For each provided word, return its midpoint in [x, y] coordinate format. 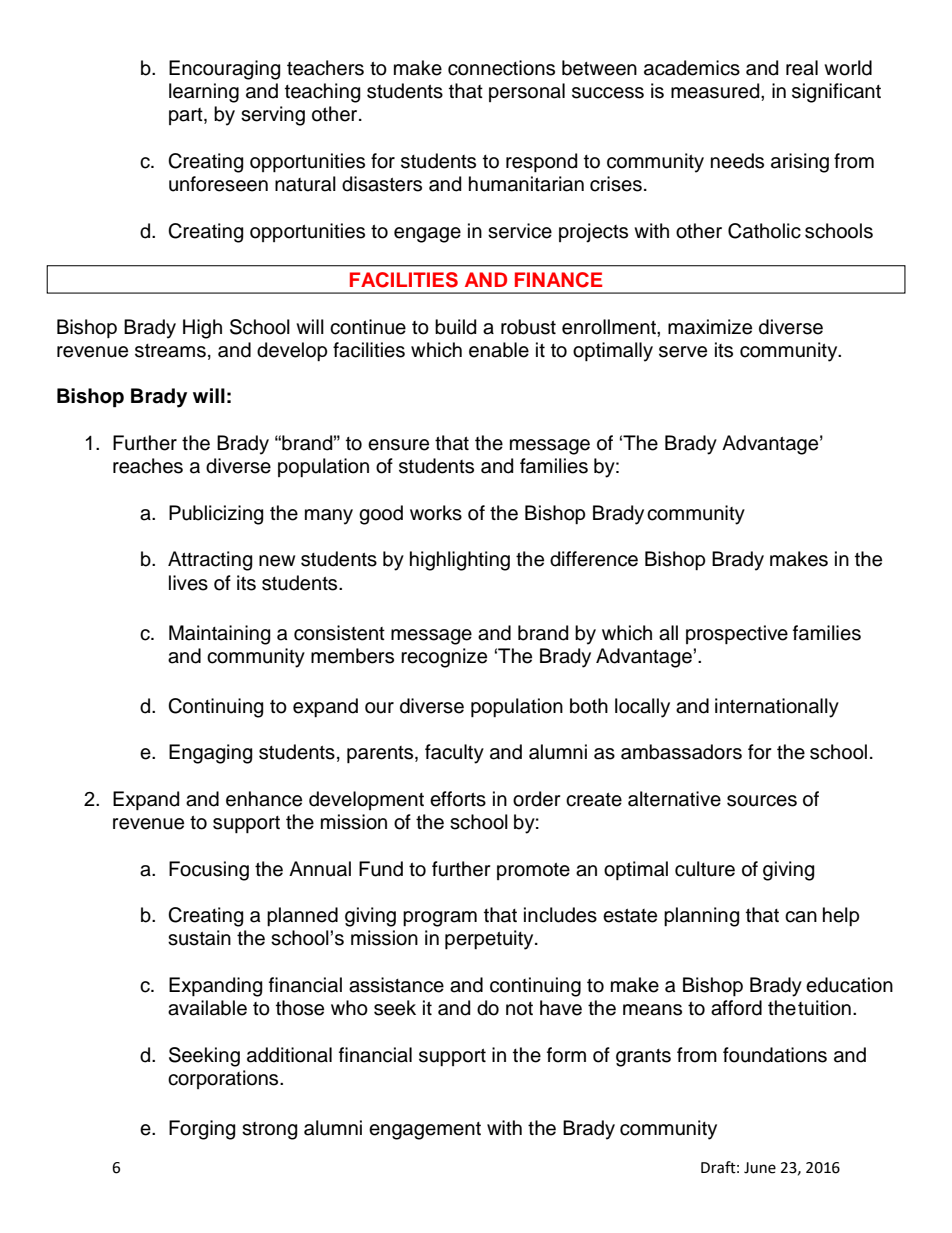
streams [170, 351]
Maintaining [219, 635]
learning [204, 93]
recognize [444, 658]
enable [499, 350]
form [566, 1055]
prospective [737, 634]
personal [527, 92]
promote [533, 871]
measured [716, 91]
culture [705, 869]
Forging [202, 1130]
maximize [710, 327]
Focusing [209, 871]
